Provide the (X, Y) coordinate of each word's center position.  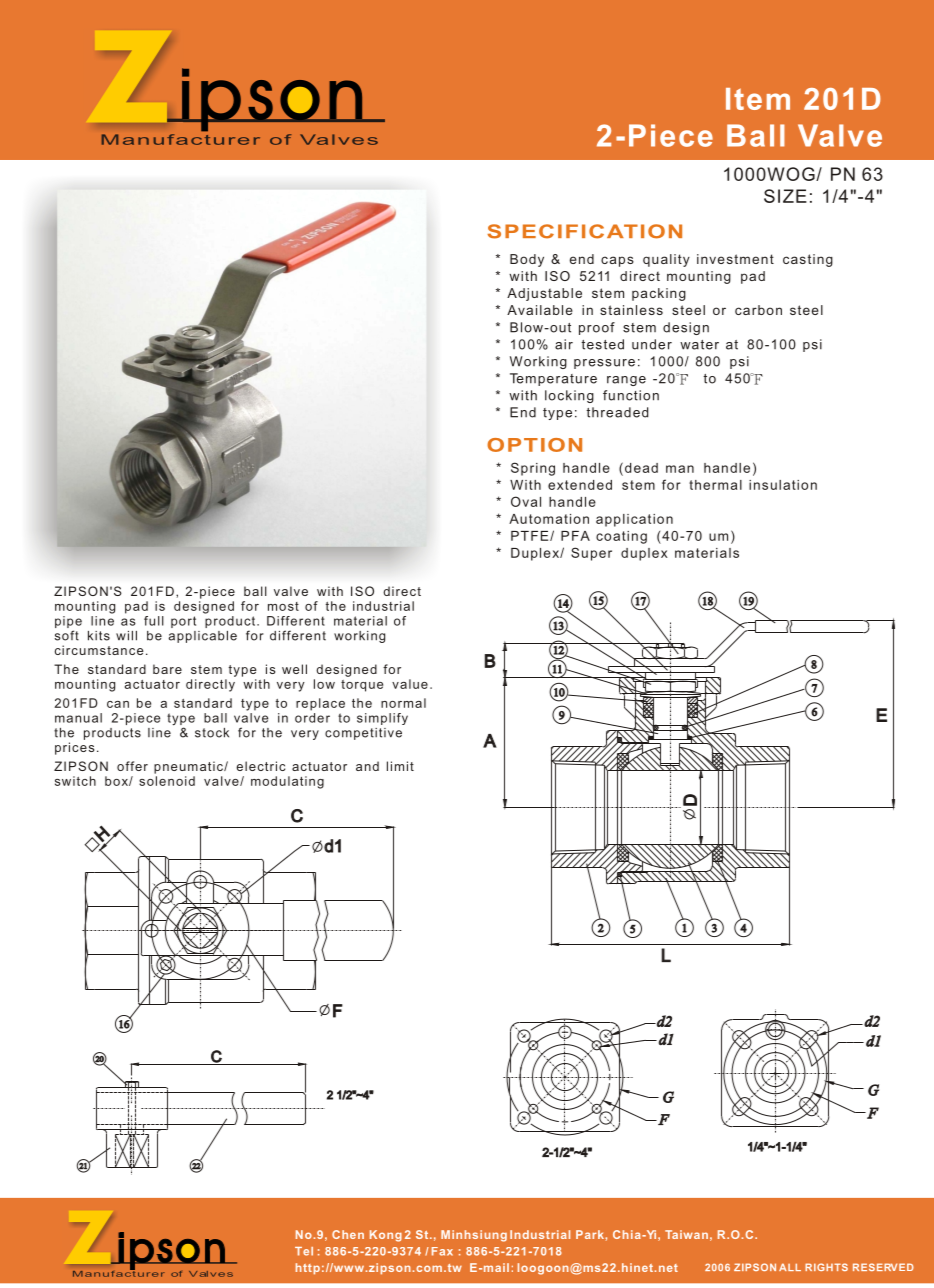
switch (75, 781)
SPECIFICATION (584, 231)
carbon (758, 310)
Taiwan (686, 1234)
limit (400, 766)
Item (758, 99)
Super (591, 554)
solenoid (167, 781)
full (154, 621)
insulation (783, 485)
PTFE (531, 536)
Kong (386, 1236)
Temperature (553, 379)
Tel (304, 1251)
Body (527, 260)
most (283, 606)
